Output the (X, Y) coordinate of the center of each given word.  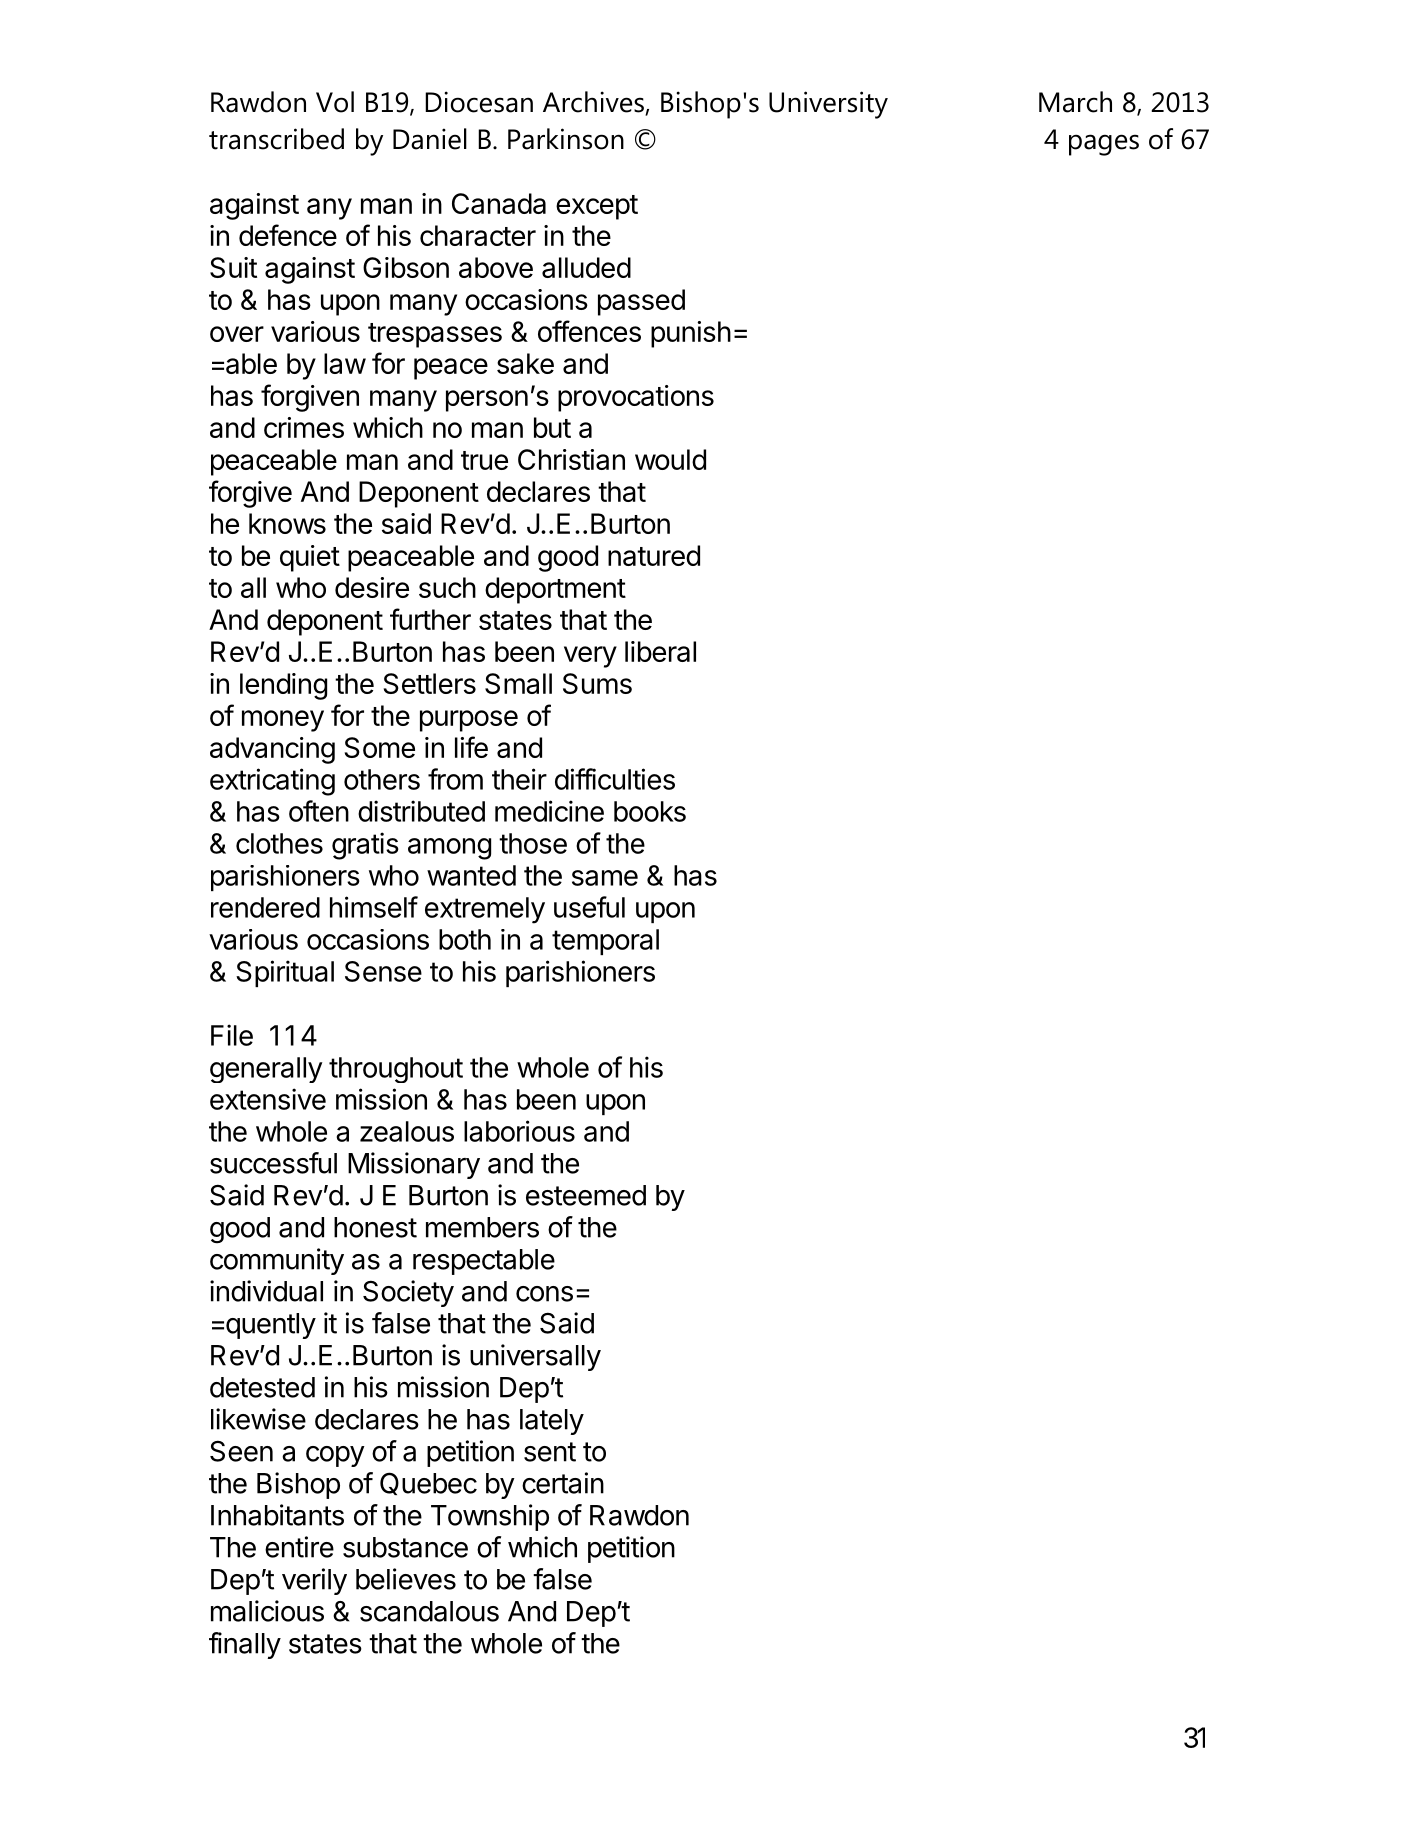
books (650, 811)
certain (563, 1483)
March (1075, 102)
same (605, 878)
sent (550, 1452)
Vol (335, 102)
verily (314, 1581)
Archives (594, 103)
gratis (365, 846)
